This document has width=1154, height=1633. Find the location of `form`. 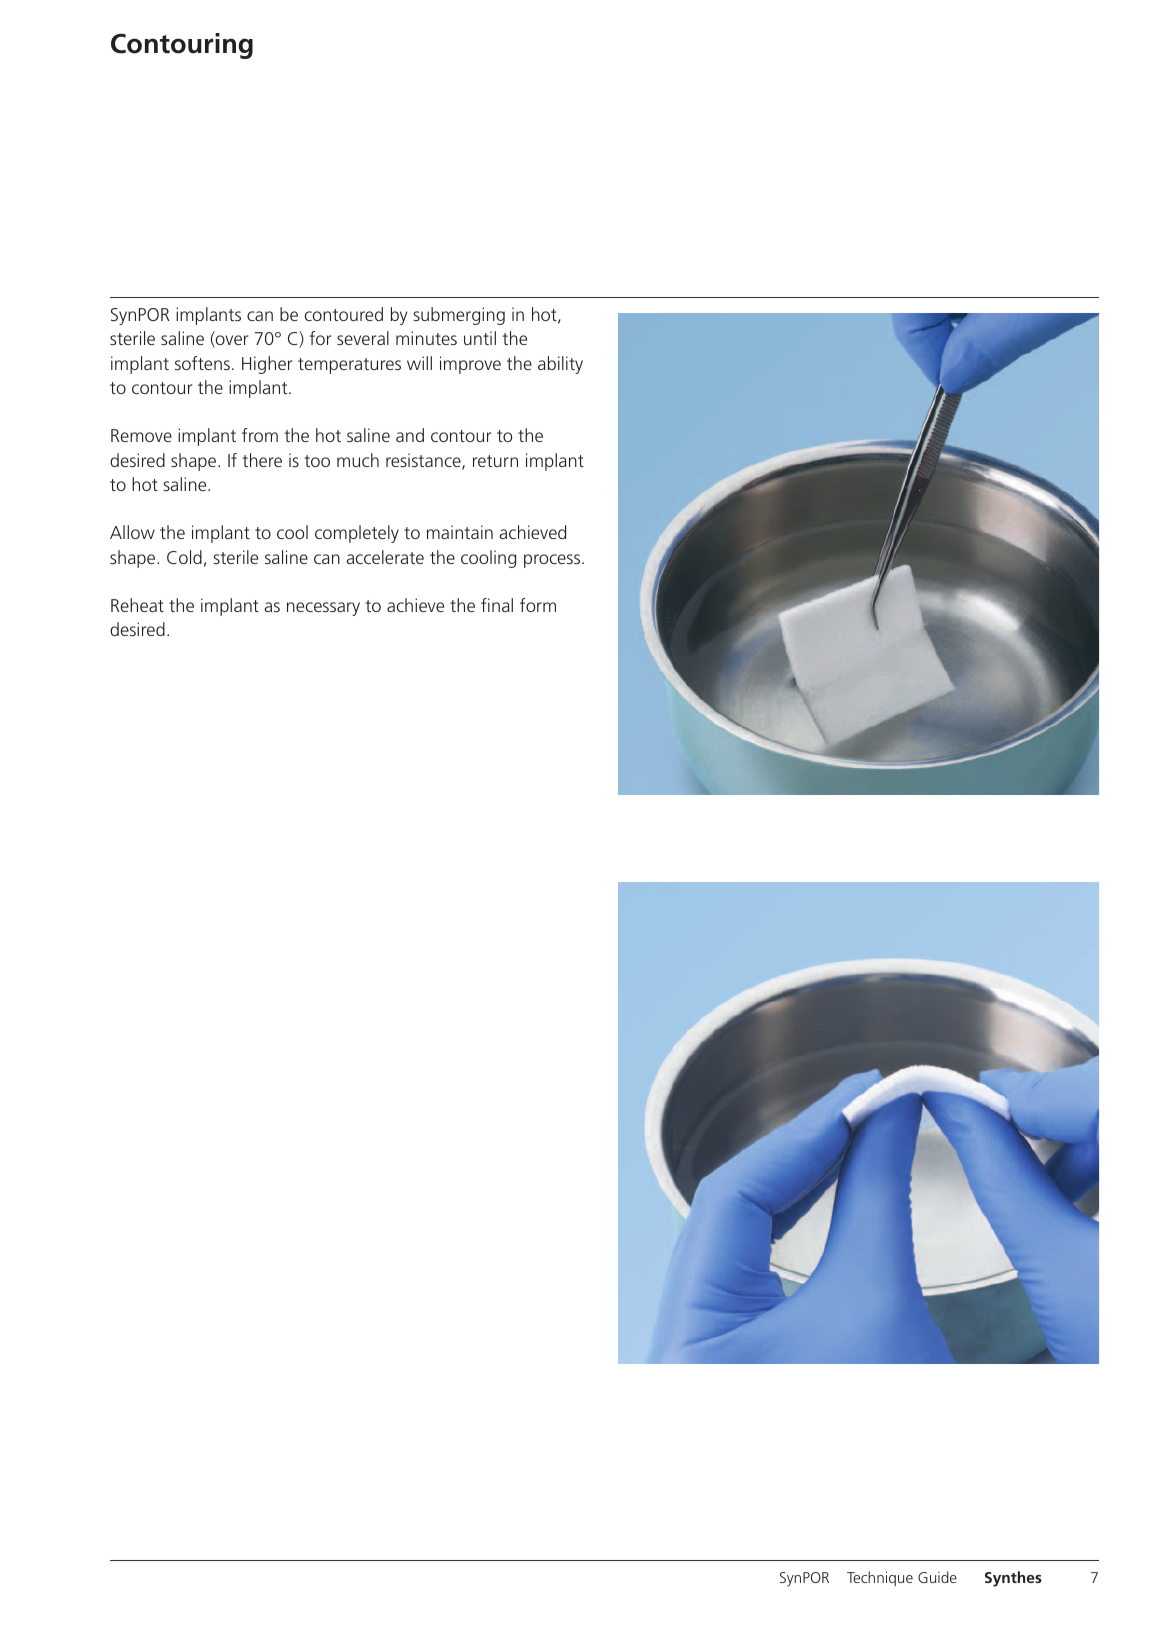

form is located at coordinates (538, 605).
